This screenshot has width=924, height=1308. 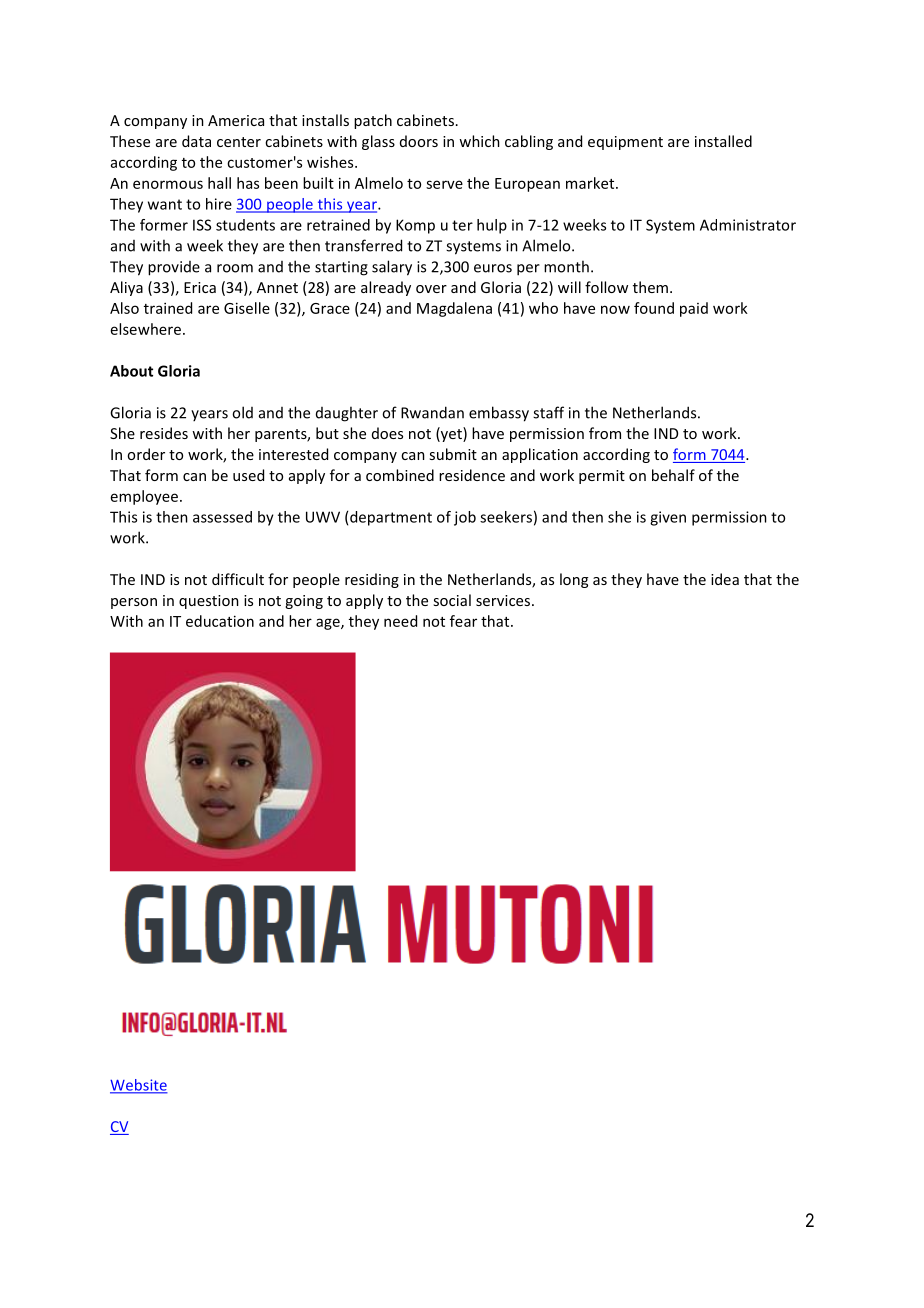 I want to click on doors, so click(x=419, y=141).
